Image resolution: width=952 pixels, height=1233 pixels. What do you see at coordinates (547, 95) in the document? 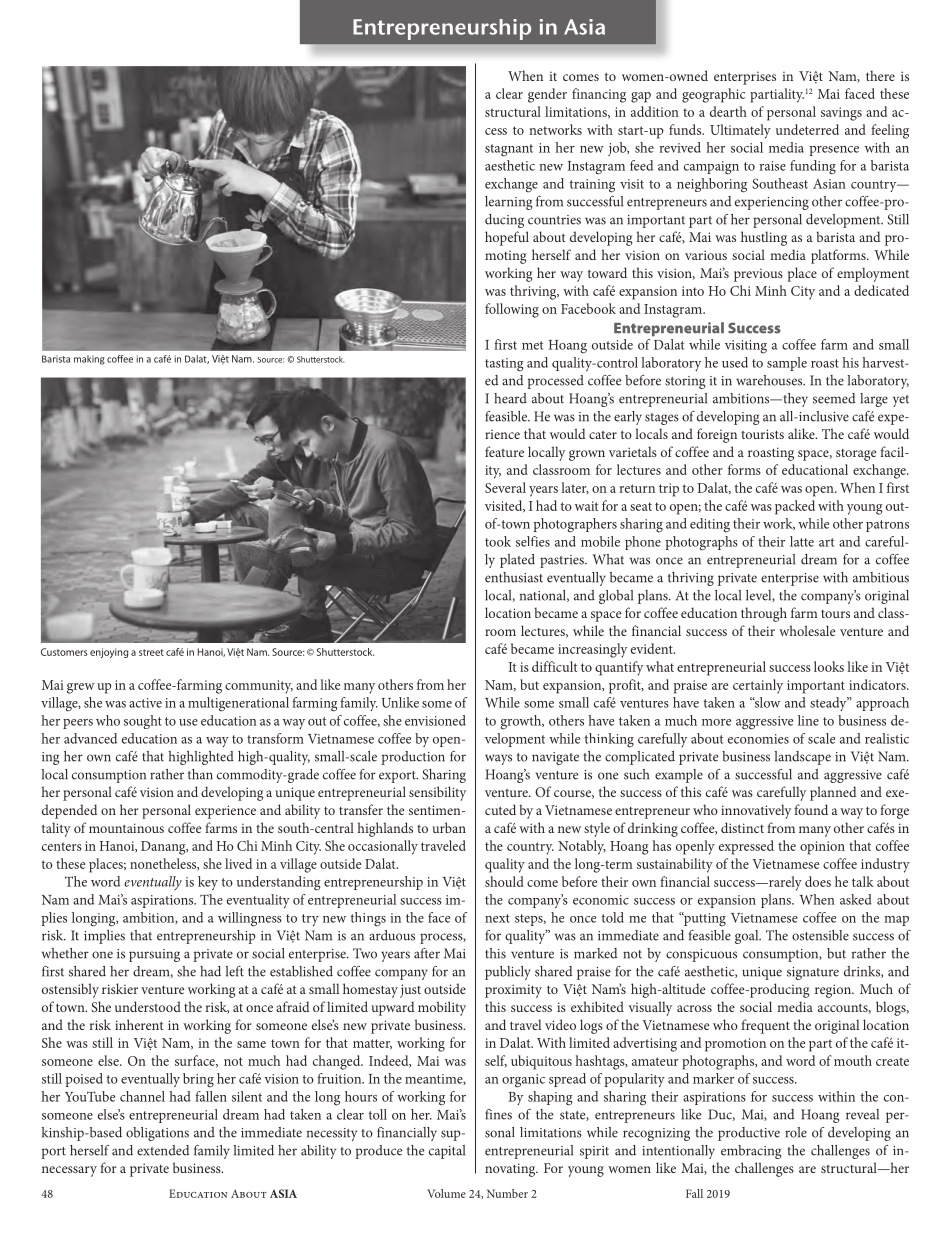
I see `gender` at bounding box center [547, 95].
